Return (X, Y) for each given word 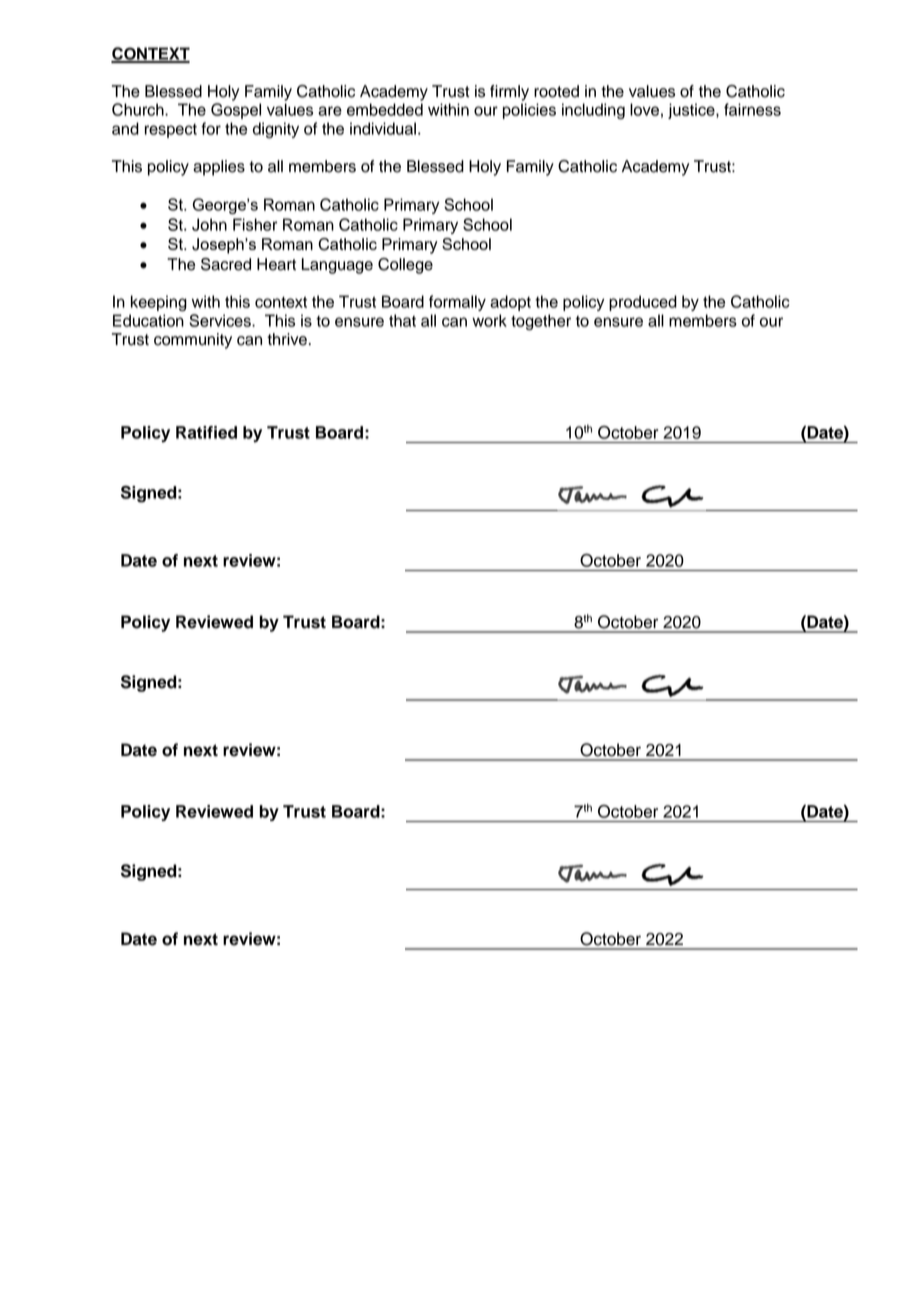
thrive (287, 339)
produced (643, 303)
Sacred (226, 264)
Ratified (206, 432)
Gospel (236, 111)
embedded (385, 109)
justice (692, 111)
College (405, 266)
